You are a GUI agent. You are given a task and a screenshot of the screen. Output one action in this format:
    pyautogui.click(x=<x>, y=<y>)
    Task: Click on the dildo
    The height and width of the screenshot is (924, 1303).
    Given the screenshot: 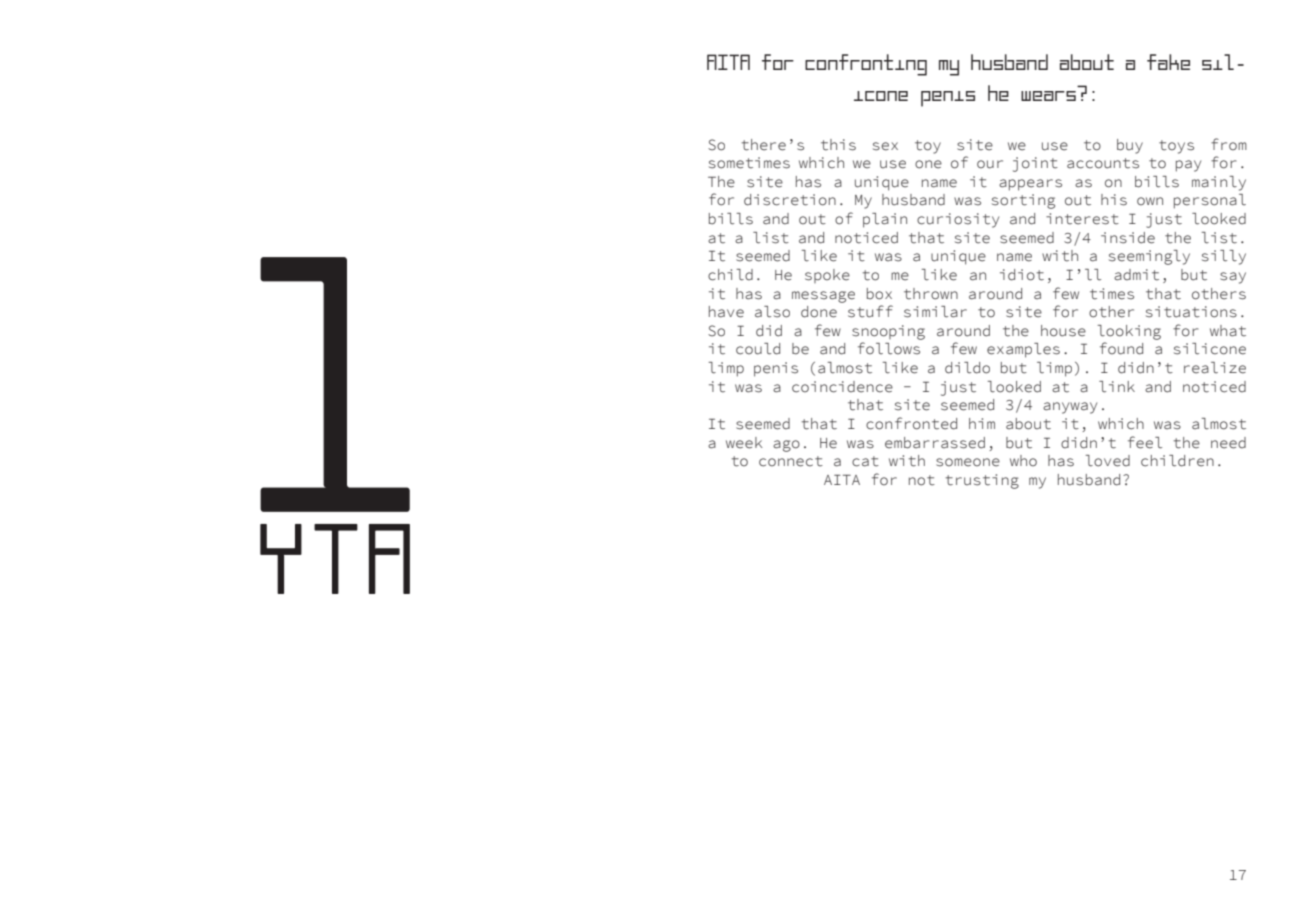 What is the action you would take?
    pyautogui.click(x=967, y=368)
